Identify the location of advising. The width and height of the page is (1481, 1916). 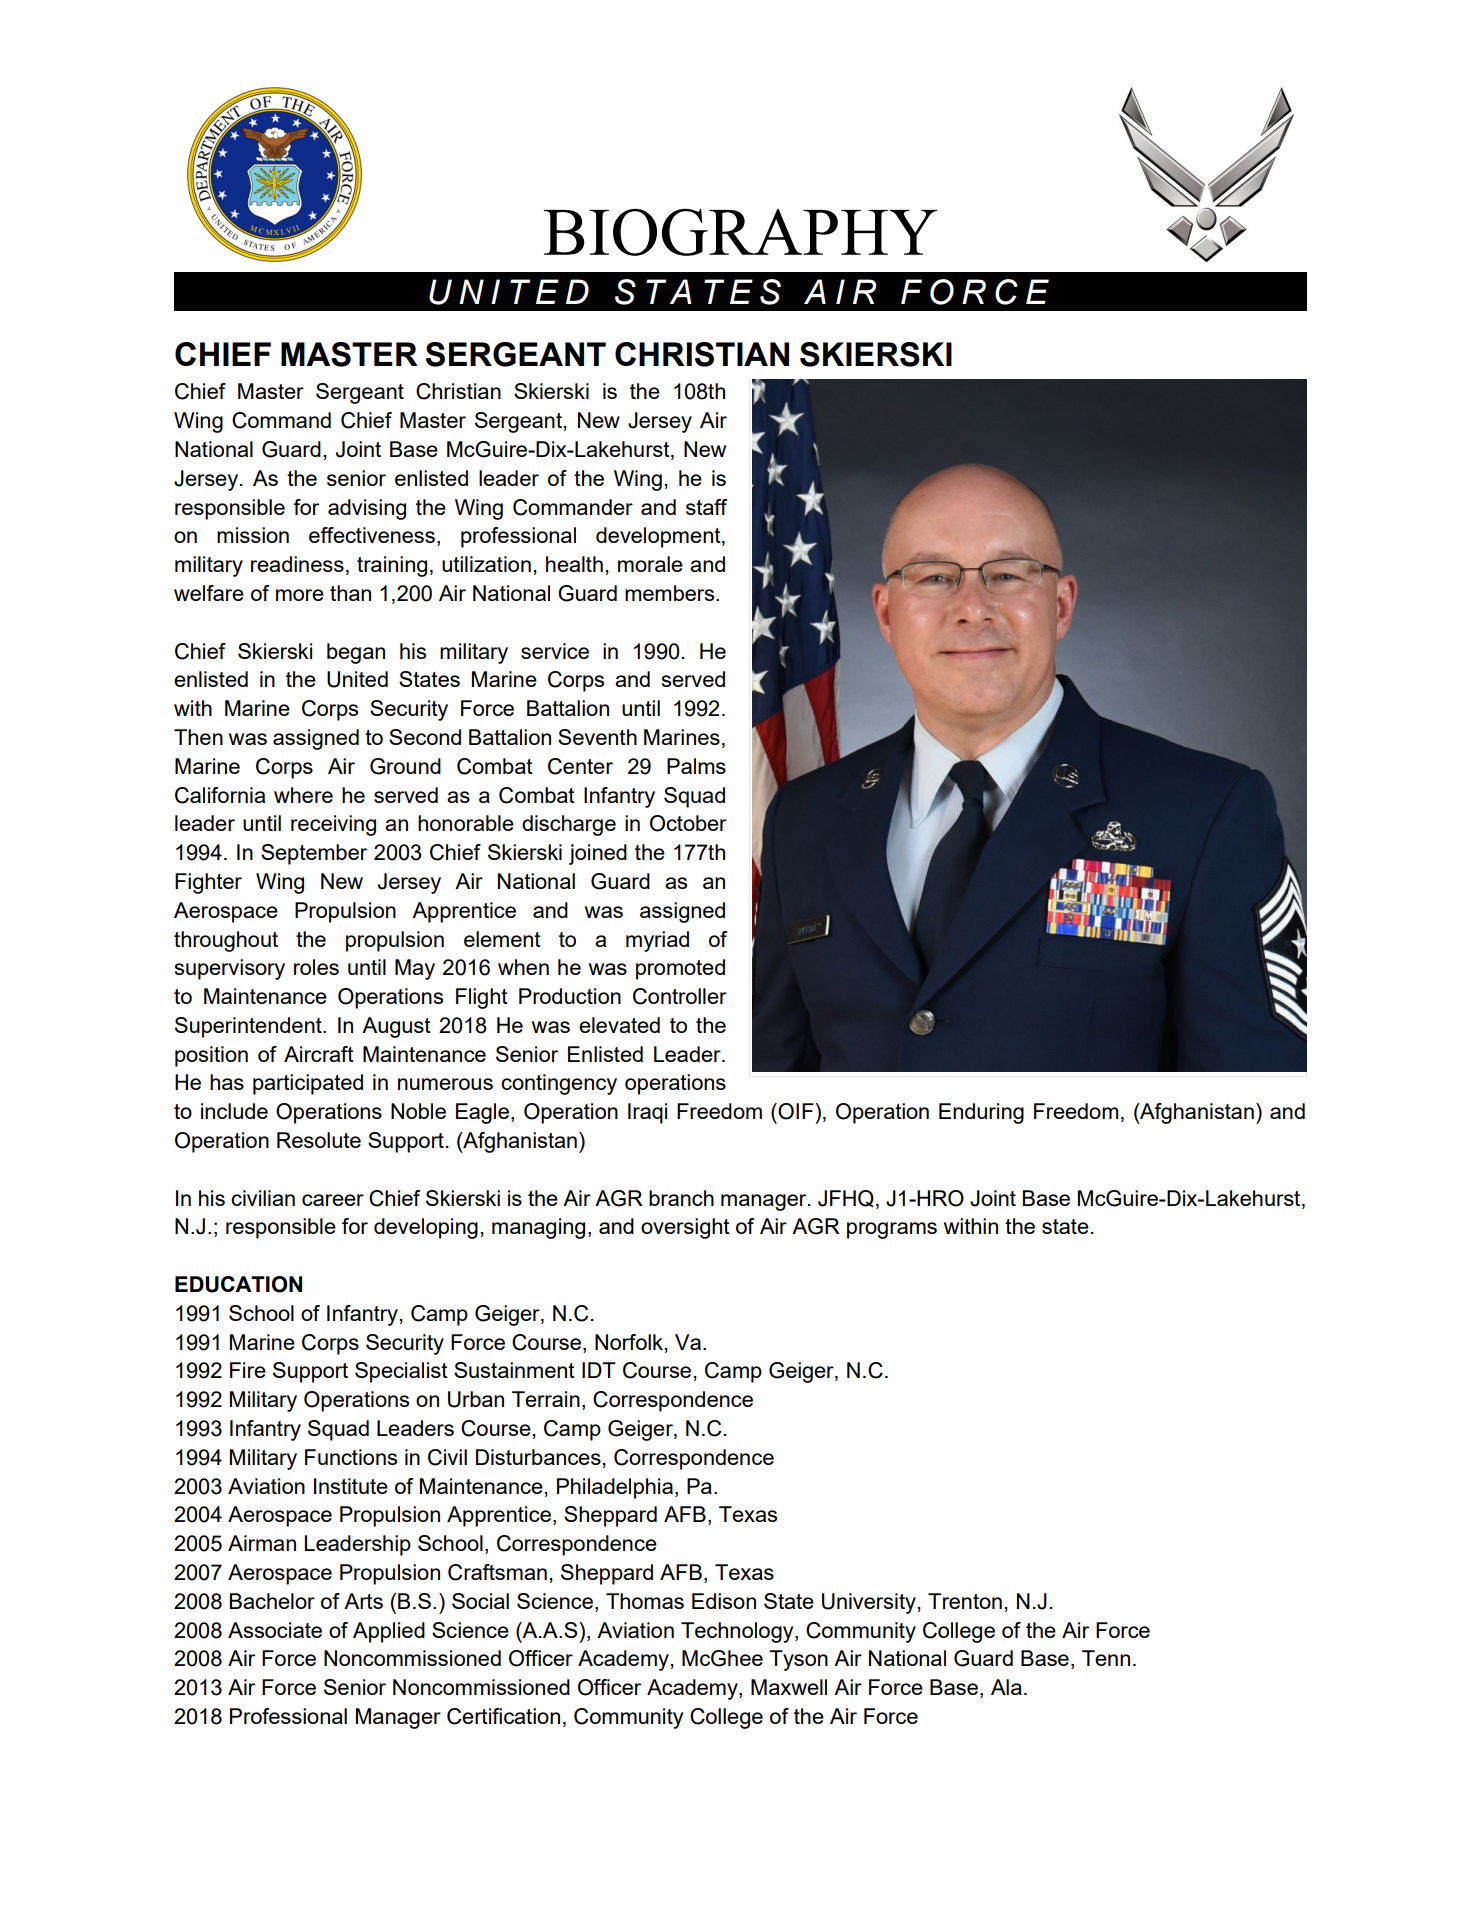
(367, 509).
